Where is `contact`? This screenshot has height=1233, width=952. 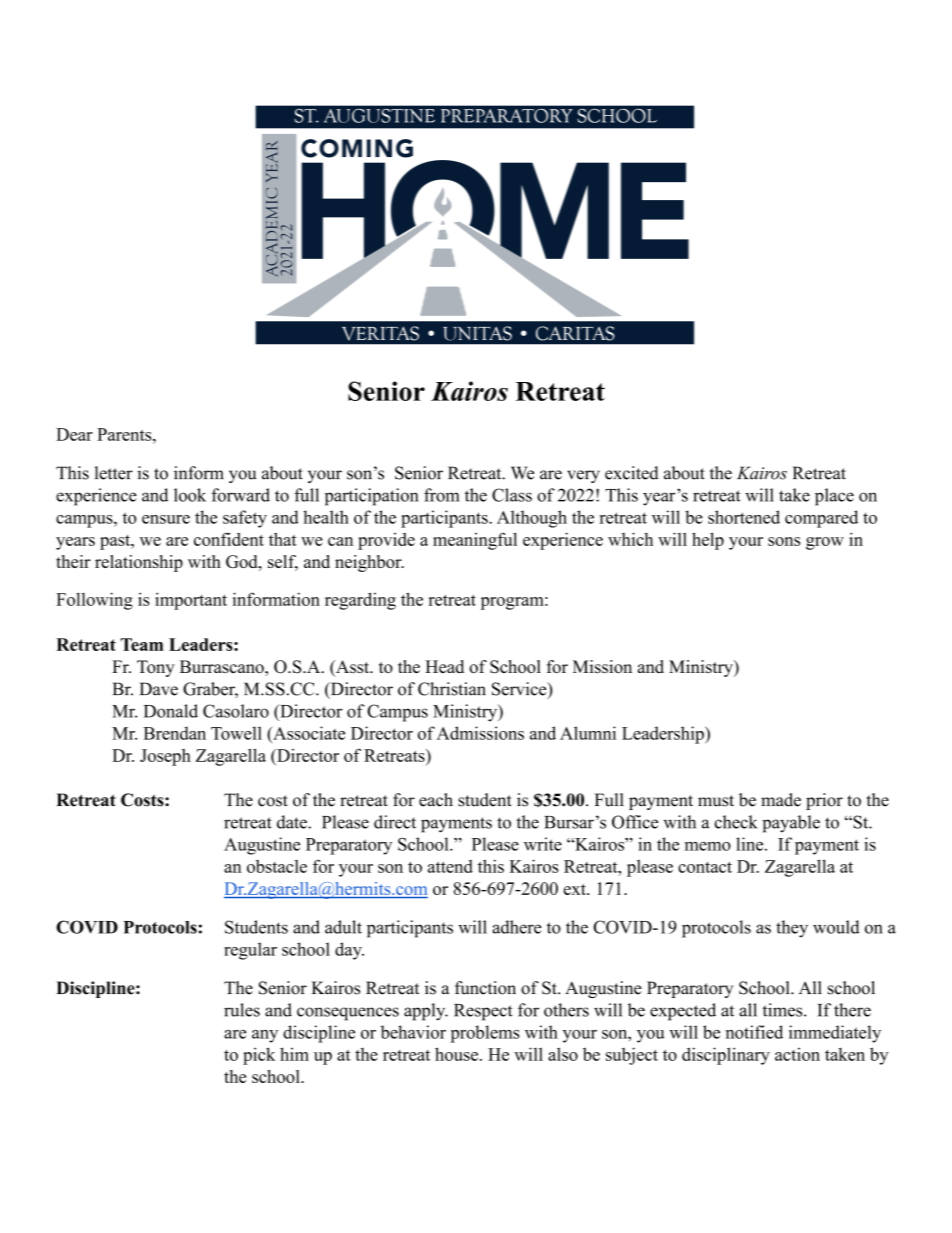 contact is located at coordinates (705, 867).
